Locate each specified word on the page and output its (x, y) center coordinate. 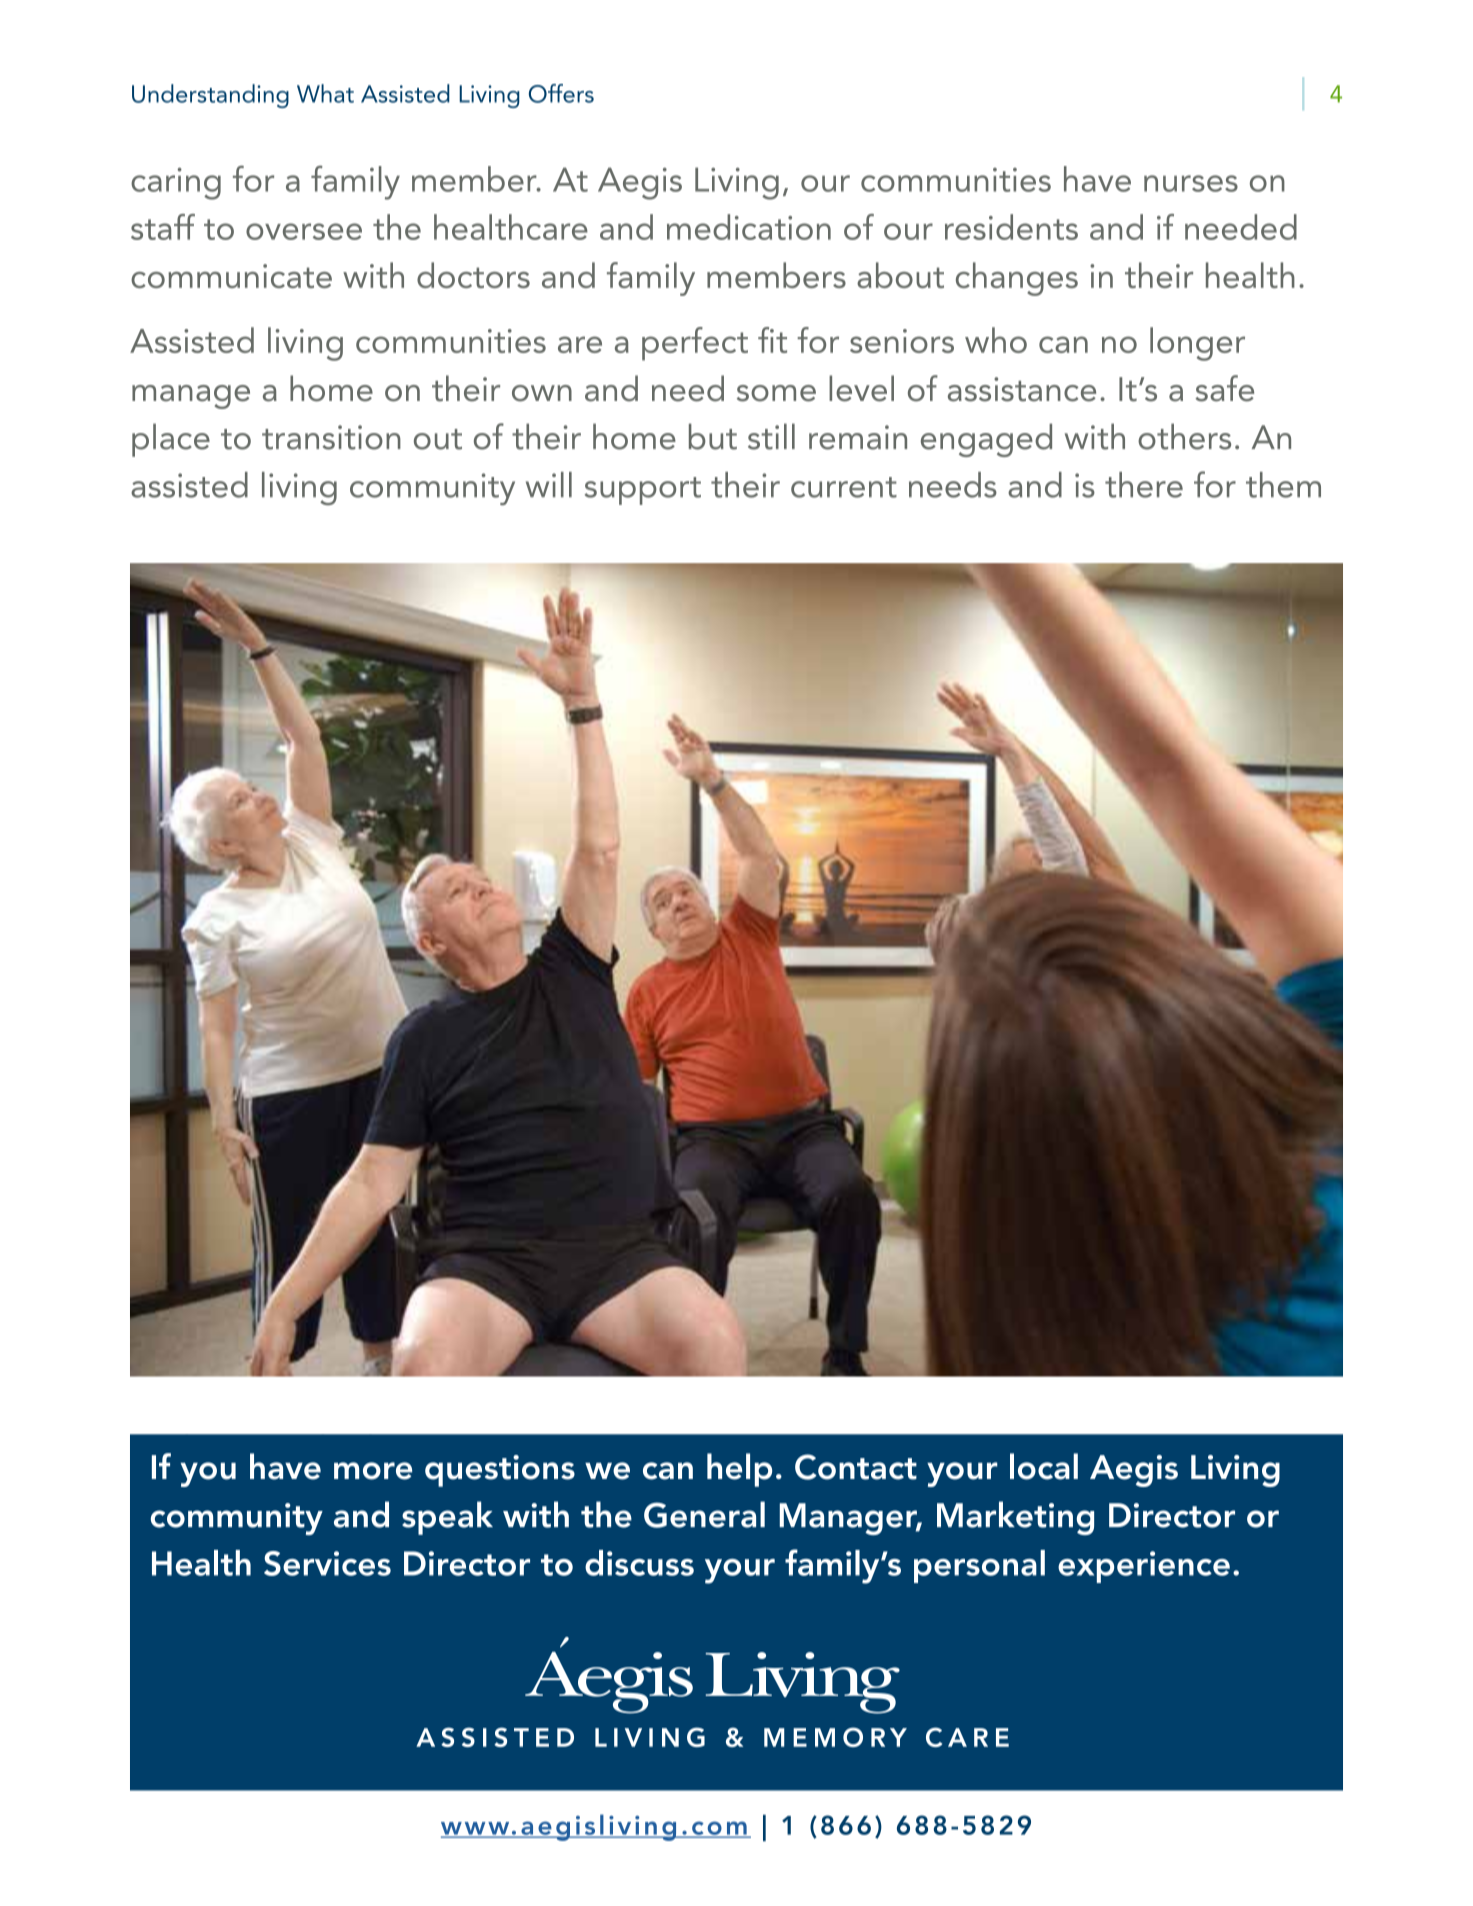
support (643, 491)
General (704, 1514)
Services (327, 1563)
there (1144, 485)
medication (749, 227)
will (549, 484)
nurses (1191, 183)
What (325, 93)
